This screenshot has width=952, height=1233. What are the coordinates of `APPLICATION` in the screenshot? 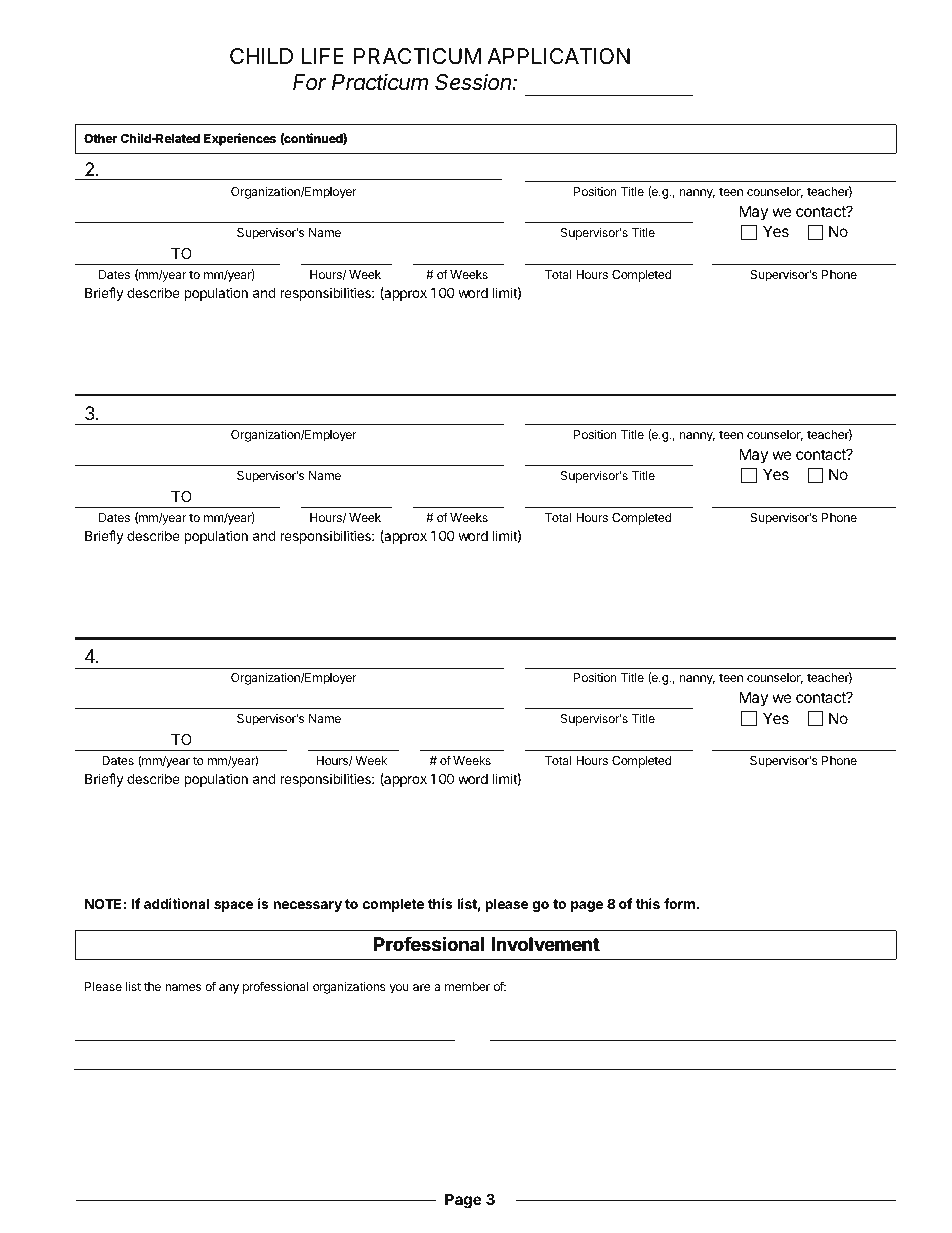 It's located at (558, 56).
